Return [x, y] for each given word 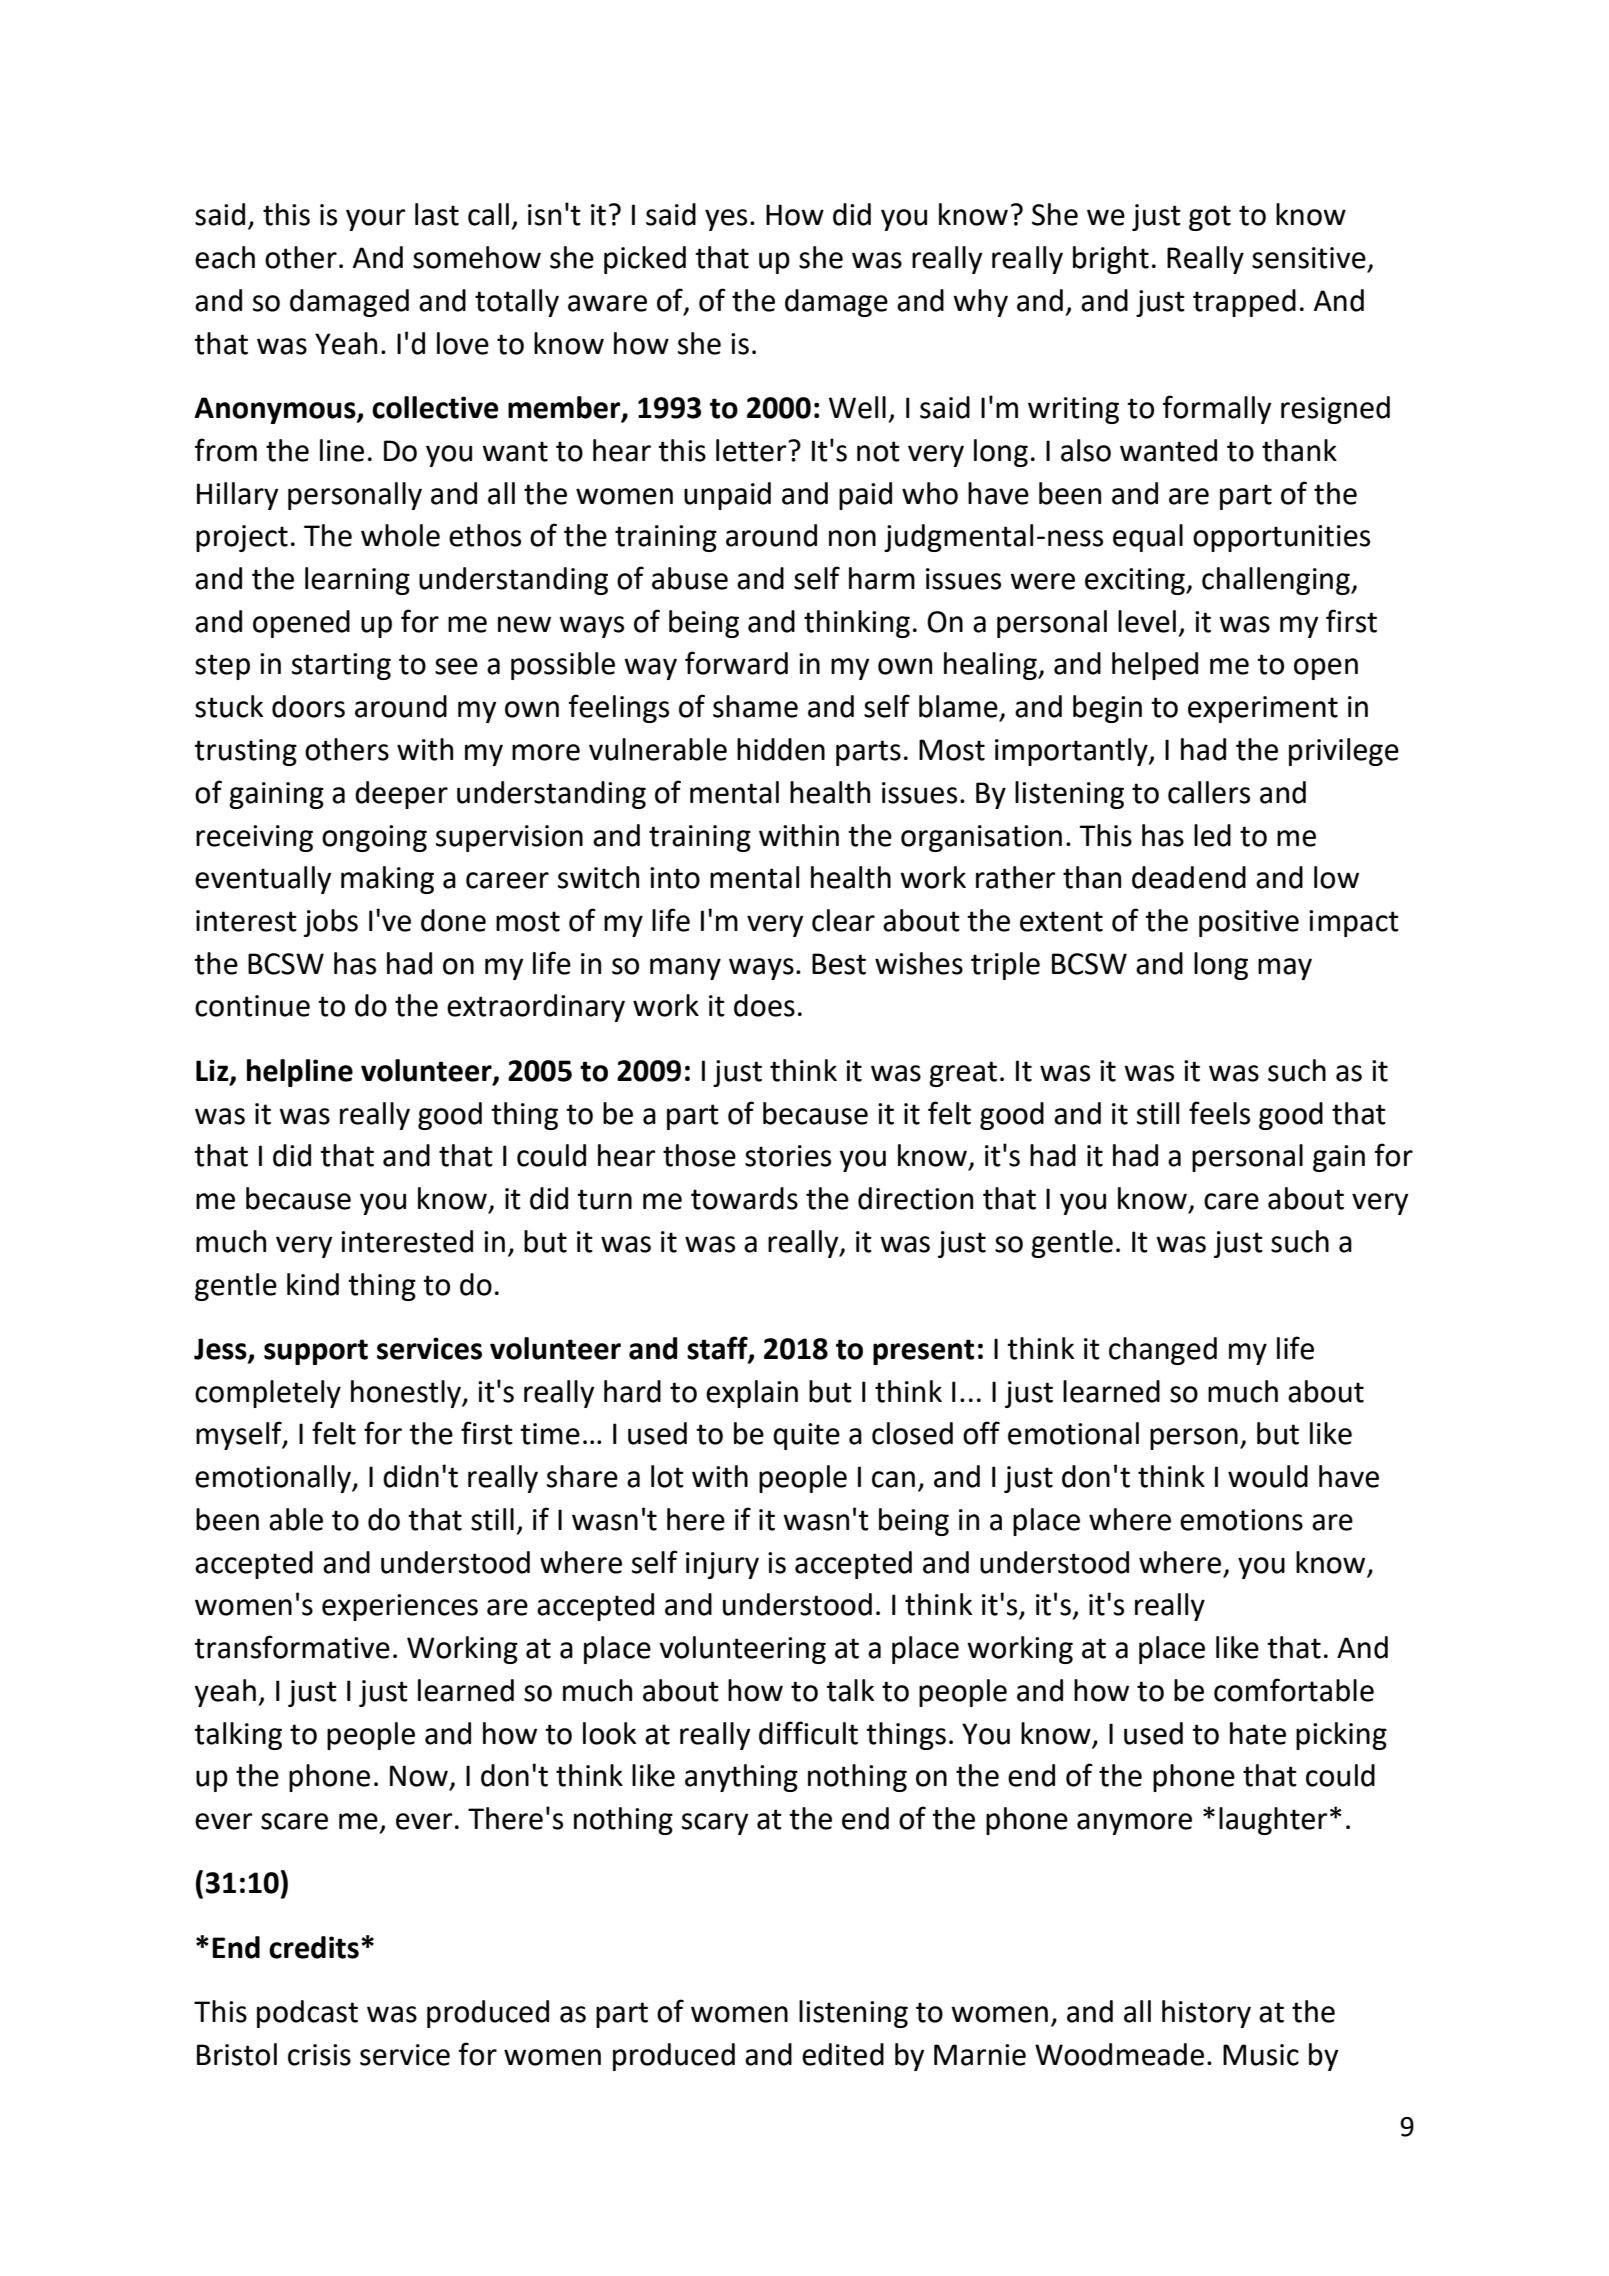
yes [726, 220]
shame [755, 706]
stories [788, 1156]
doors [308, 706]
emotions [1241, 1520]
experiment [1263, 709]
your [376, 220]
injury [722, 1565]
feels [1219, 1113]
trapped [1244, 303]
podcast [307, 2014]
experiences [400, 1607]
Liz [213, 1071]
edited [843, 2054]
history [1206, 2014]
